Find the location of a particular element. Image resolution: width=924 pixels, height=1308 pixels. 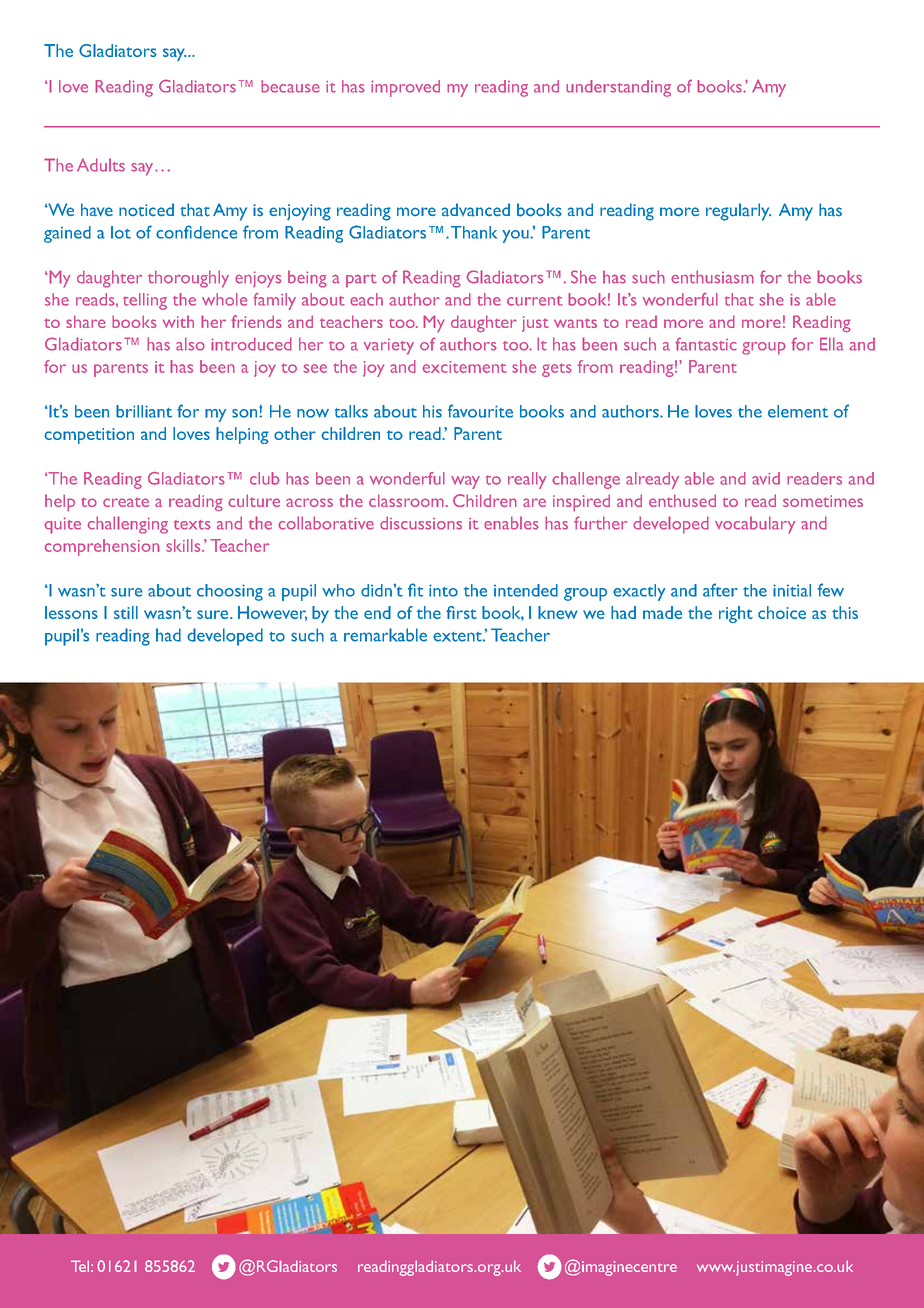

because is located at coordinates (290, 86).
